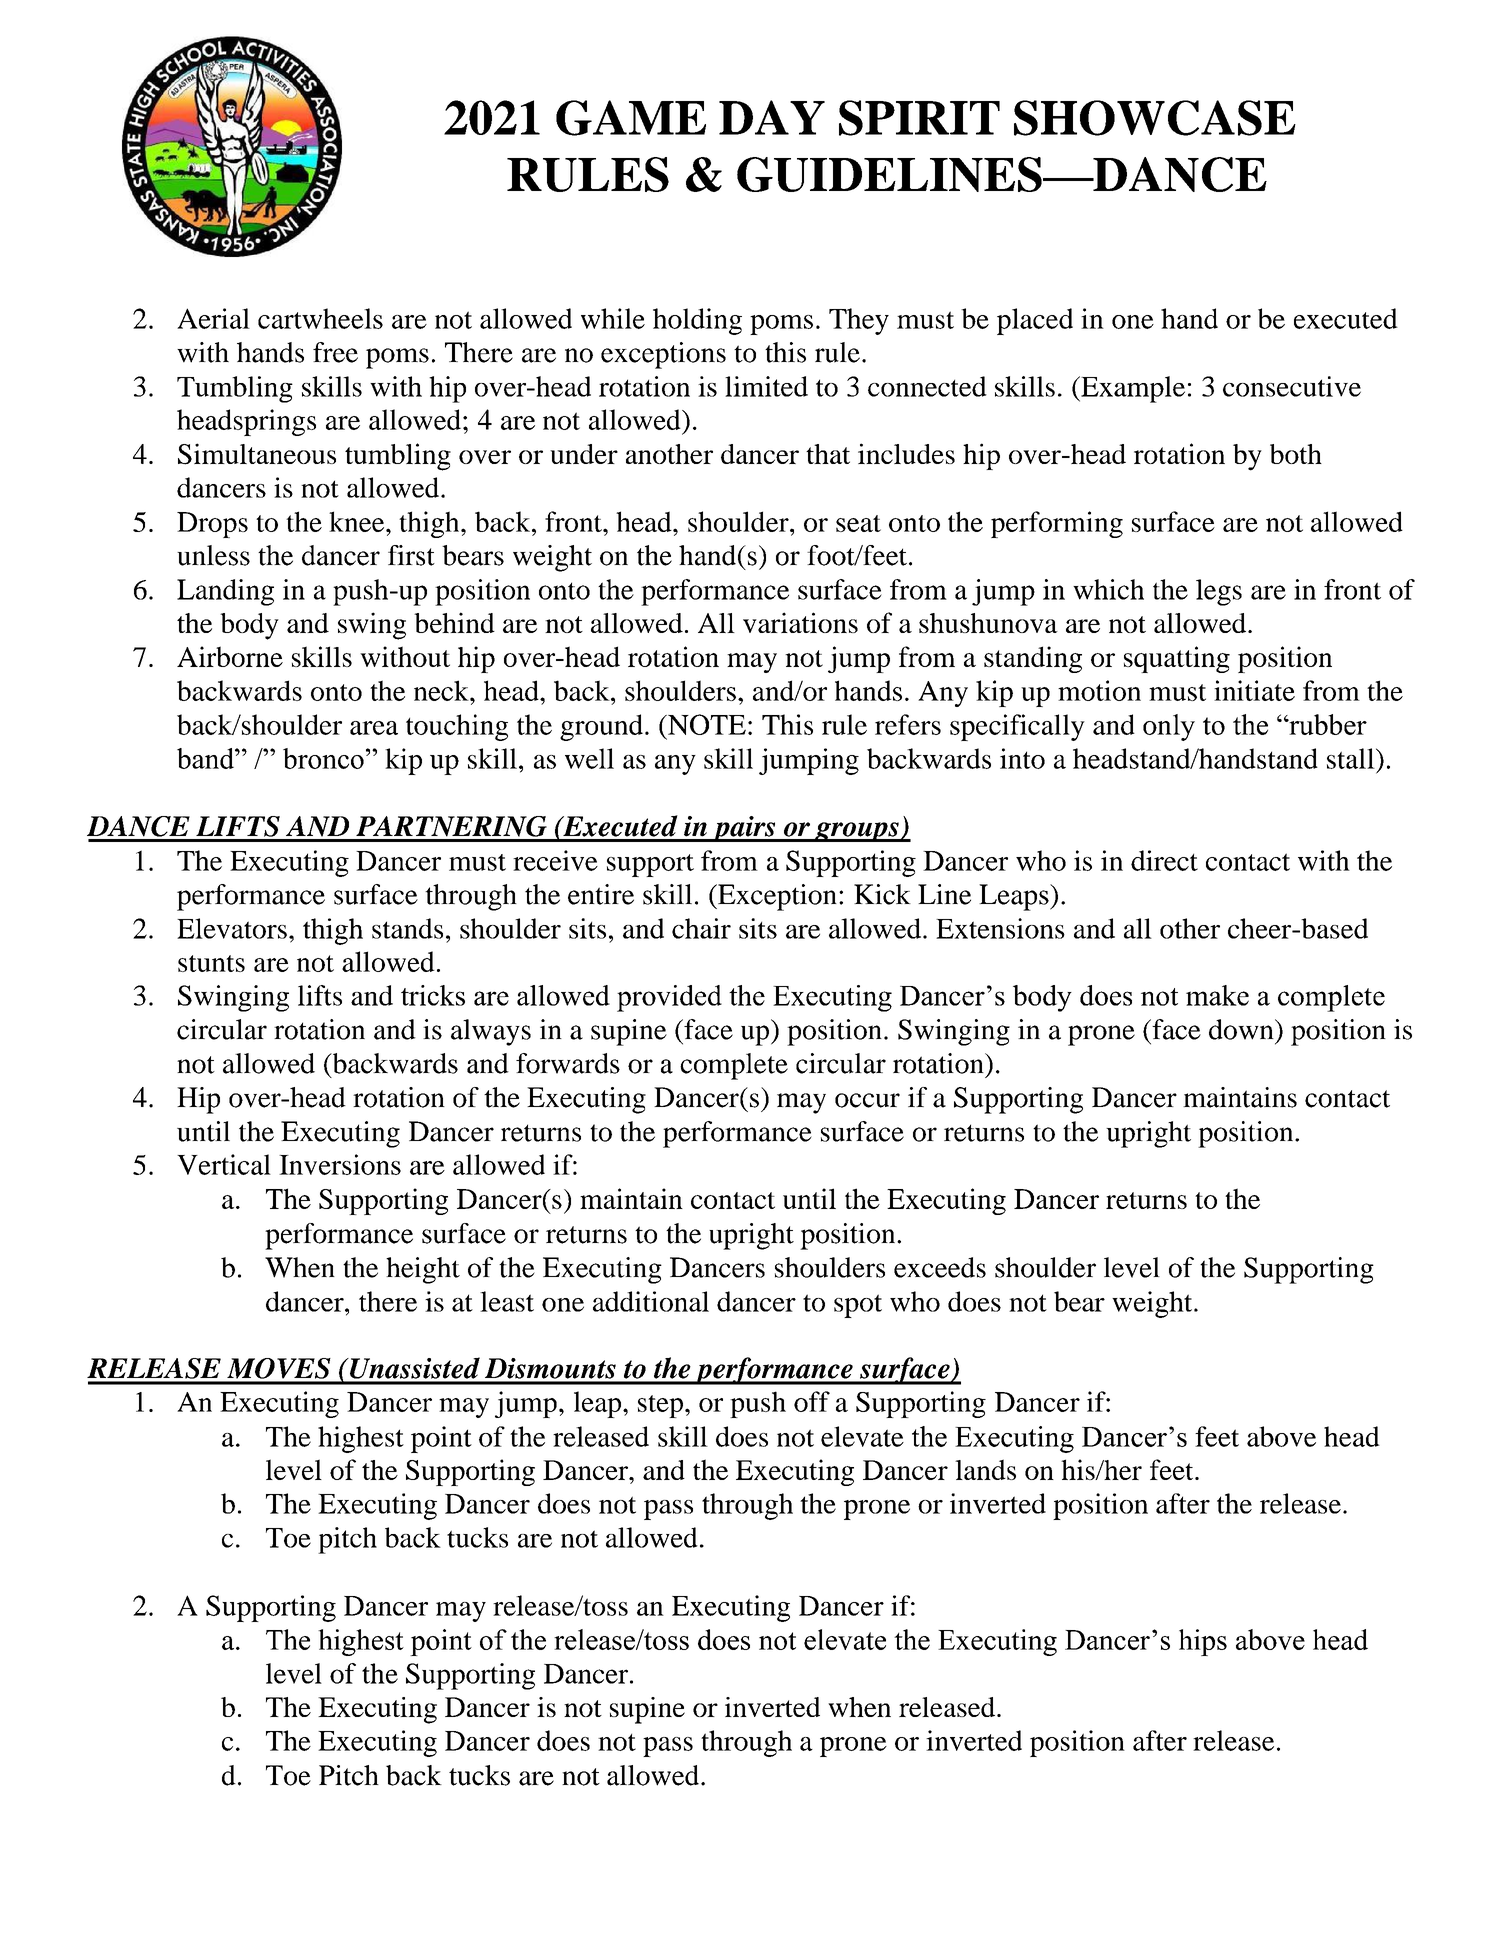  What do you see at coordinates (454, 622) in the screenshot?
I see `behind` at bounding box center [454, 622].
